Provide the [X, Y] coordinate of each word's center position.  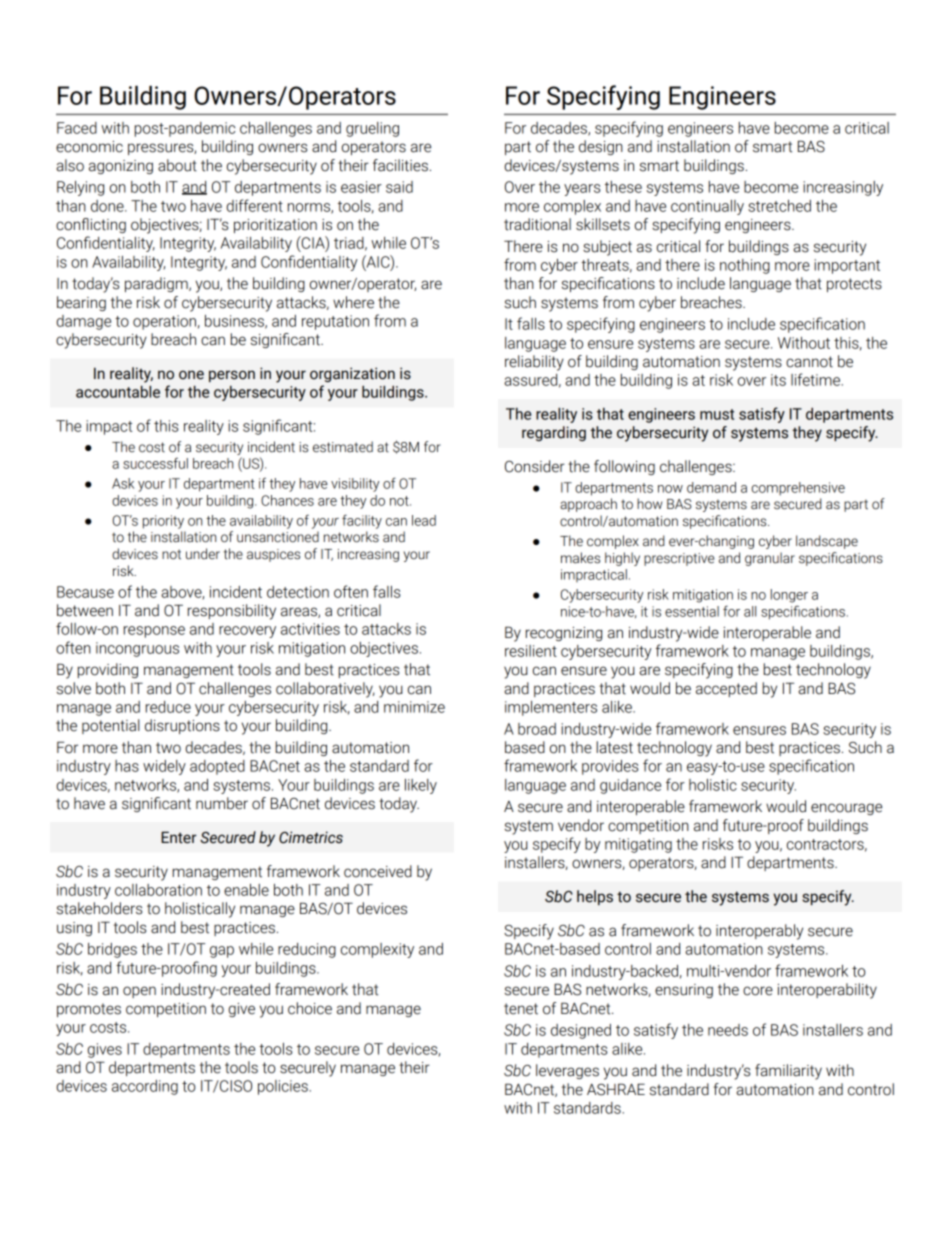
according [145, 1087]
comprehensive [798, 489]
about [177, 165]
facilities [400, 165]
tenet [521, 1009]
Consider [535, 466]
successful [155, 463]
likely [421, 786]
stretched [779, 206]
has [127, 766]
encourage [846, 809]
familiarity [788, 1072]
